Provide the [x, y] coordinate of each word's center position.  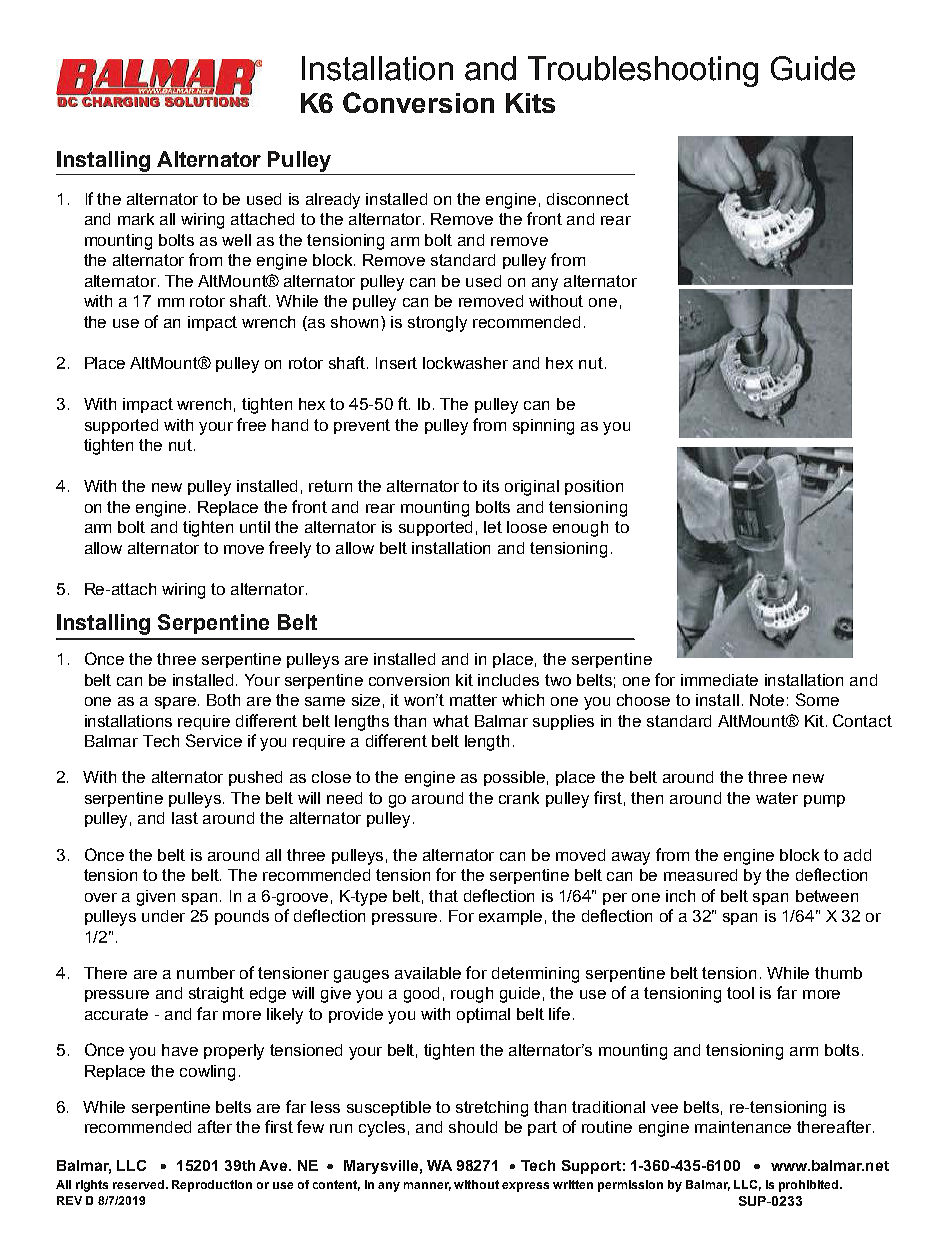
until [255, 527]
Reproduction [212, 1186]
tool [740, 993]
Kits [530, 103]
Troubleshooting [643, 71]
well [236, 240]
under [163, 916]
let [493, 527]
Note [767, 700]
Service [214, 740]
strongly [437, 324]
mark [136, 219]
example [510, 917]
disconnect [588, 199]
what [451, 721]
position [594, 487]
